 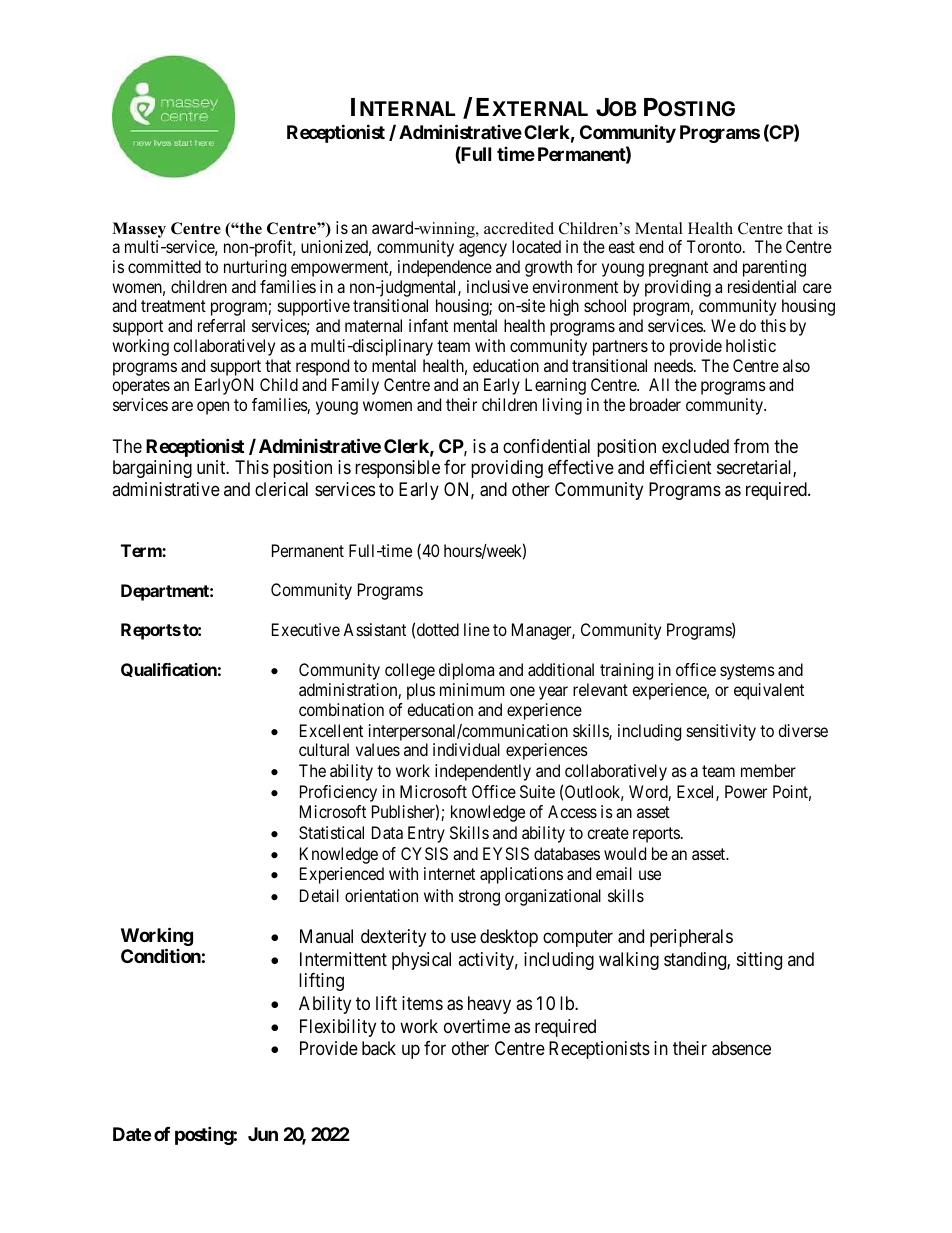 What do you see at coordinates (306, 629) in the document?
I see `Executive` at bounding box center [306, 629].
